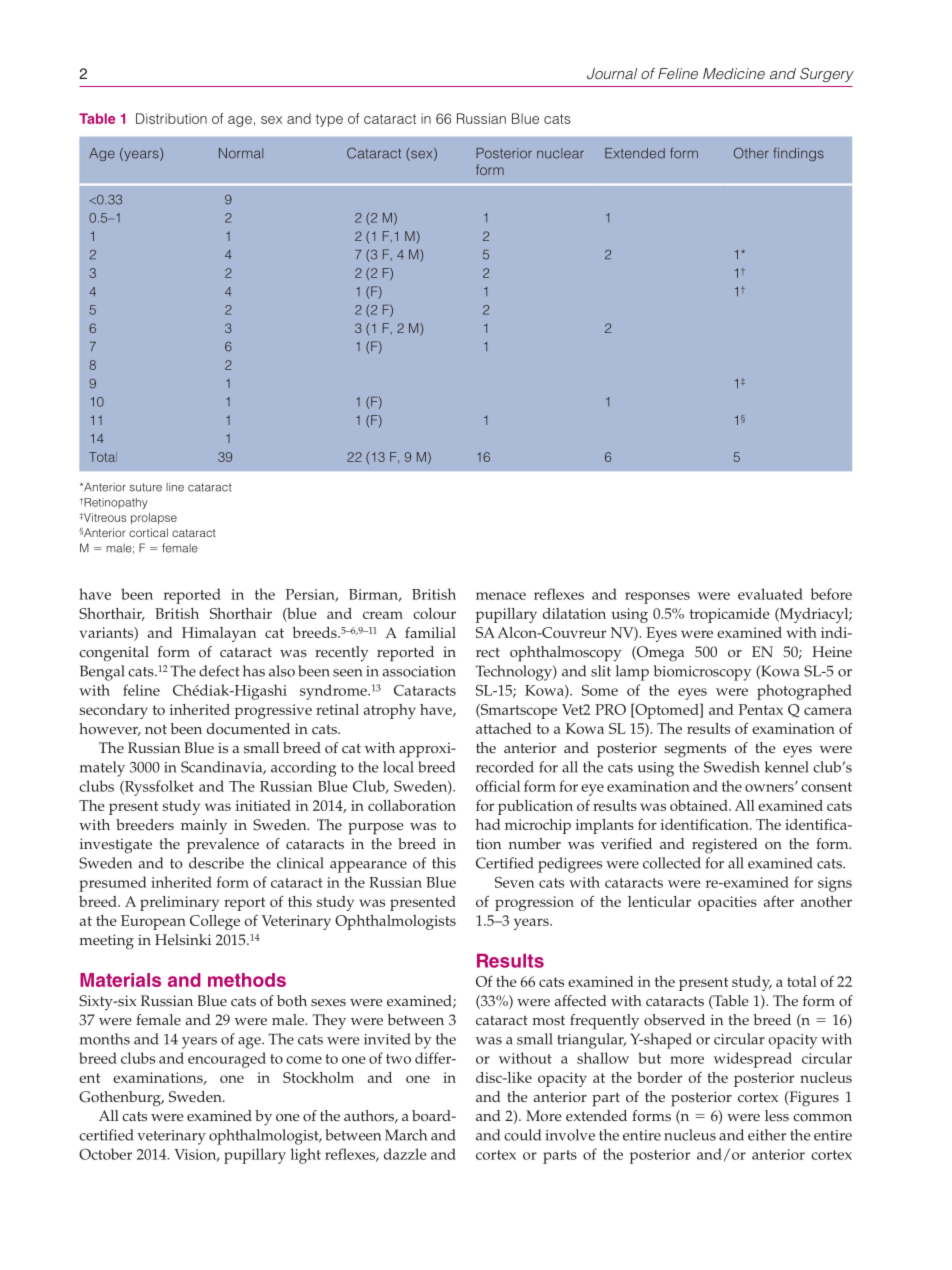 This screenshot has width=952, height=1270. Describe the element at coordinates (204, 827) in the screenshot. I see `mainly` at that location.
